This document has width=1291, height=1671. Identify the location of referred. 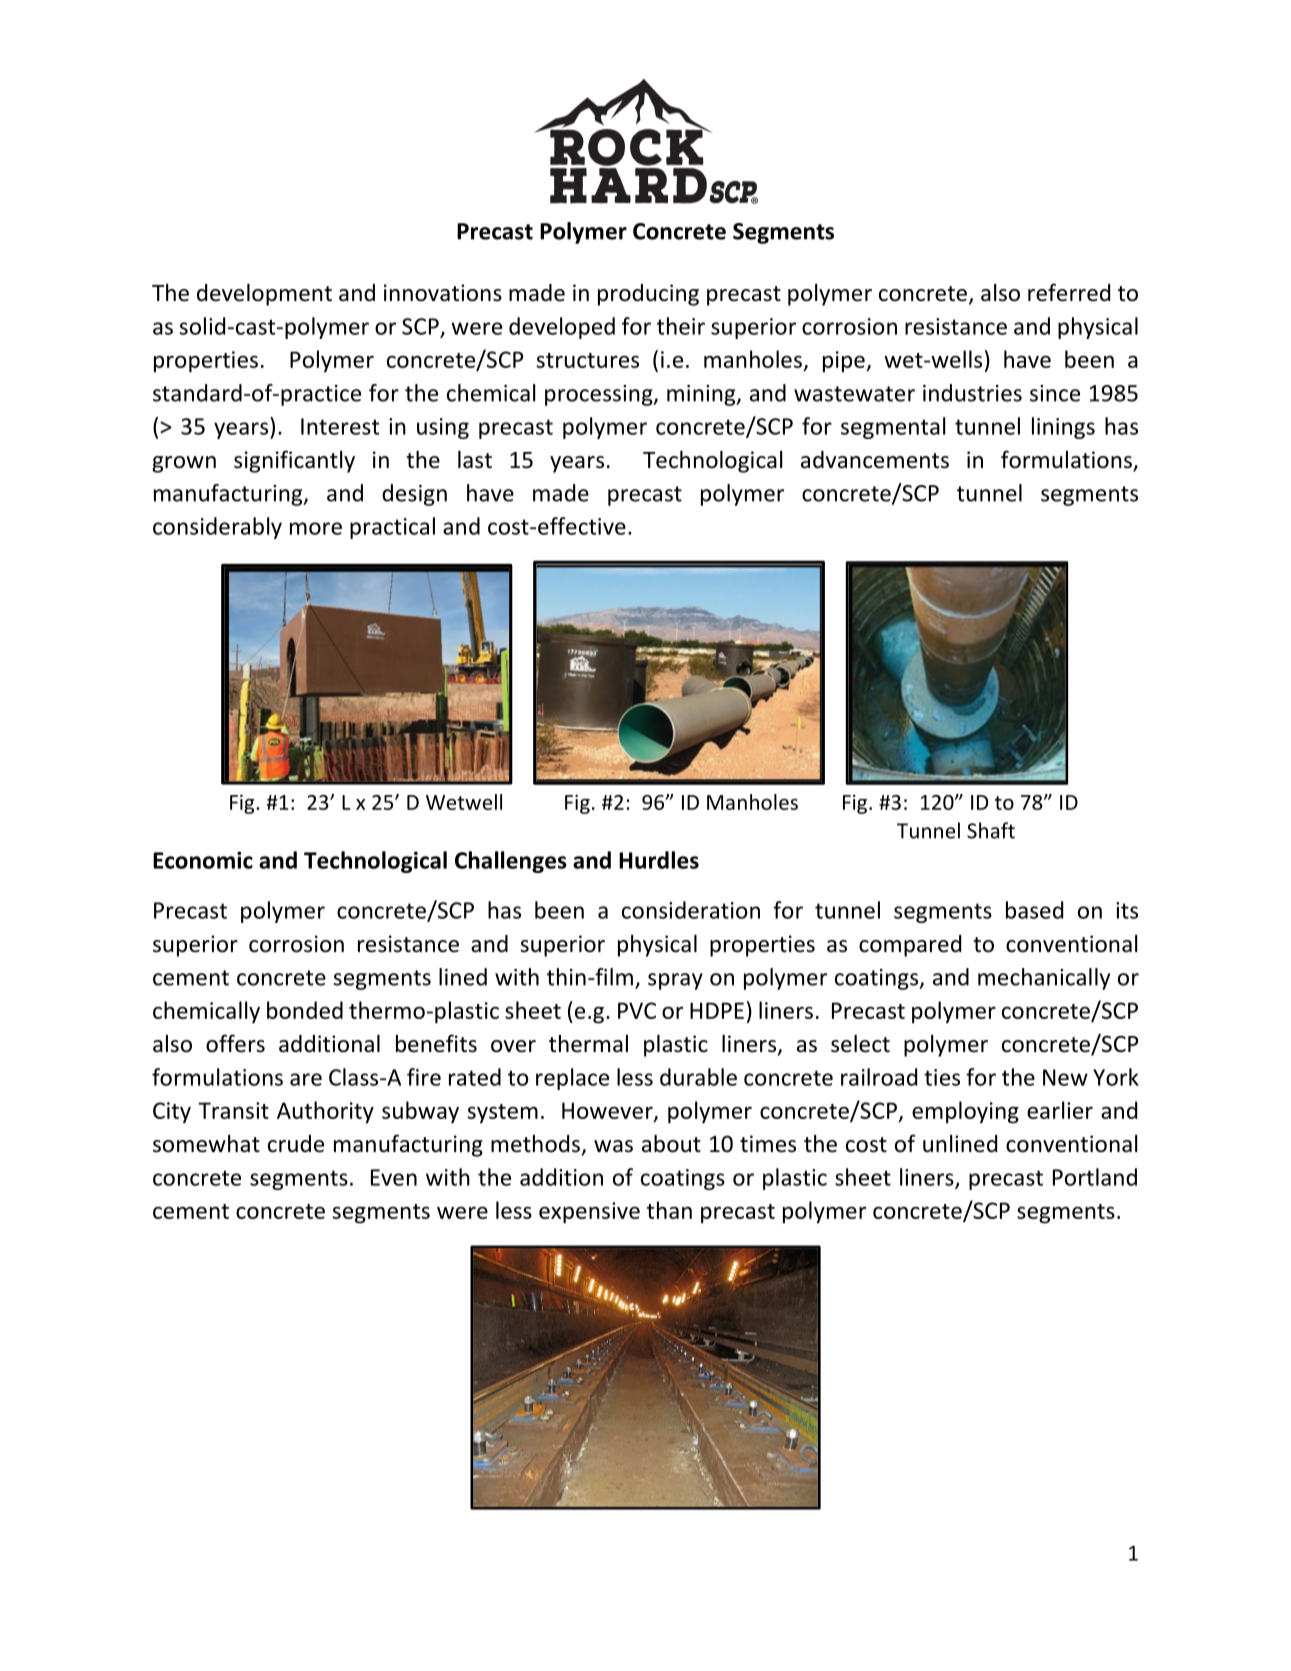
(1069, 292).
